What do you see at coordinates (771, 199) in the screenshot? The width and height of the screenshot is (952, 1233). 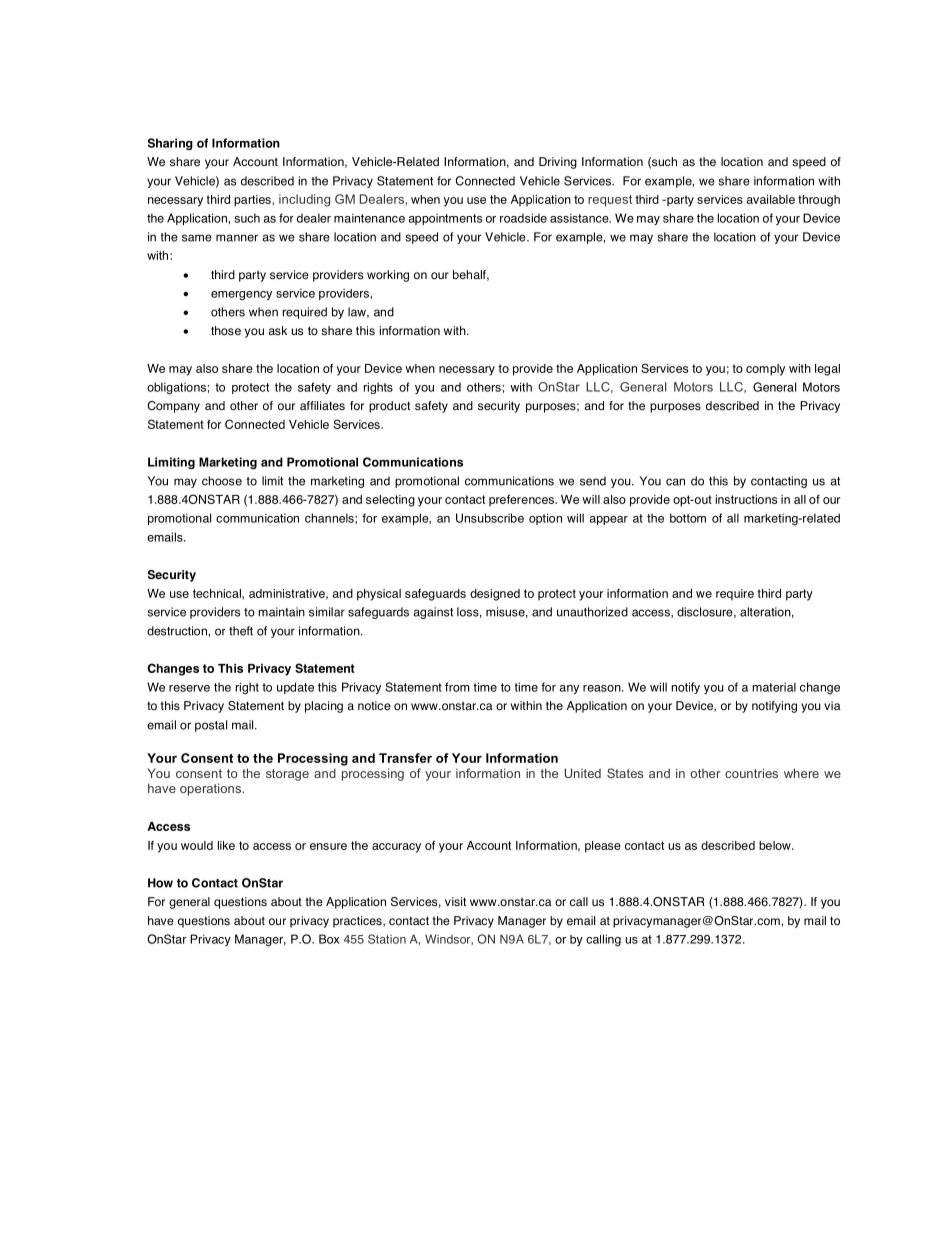 I see `available` at bounding box center [771, 199].
